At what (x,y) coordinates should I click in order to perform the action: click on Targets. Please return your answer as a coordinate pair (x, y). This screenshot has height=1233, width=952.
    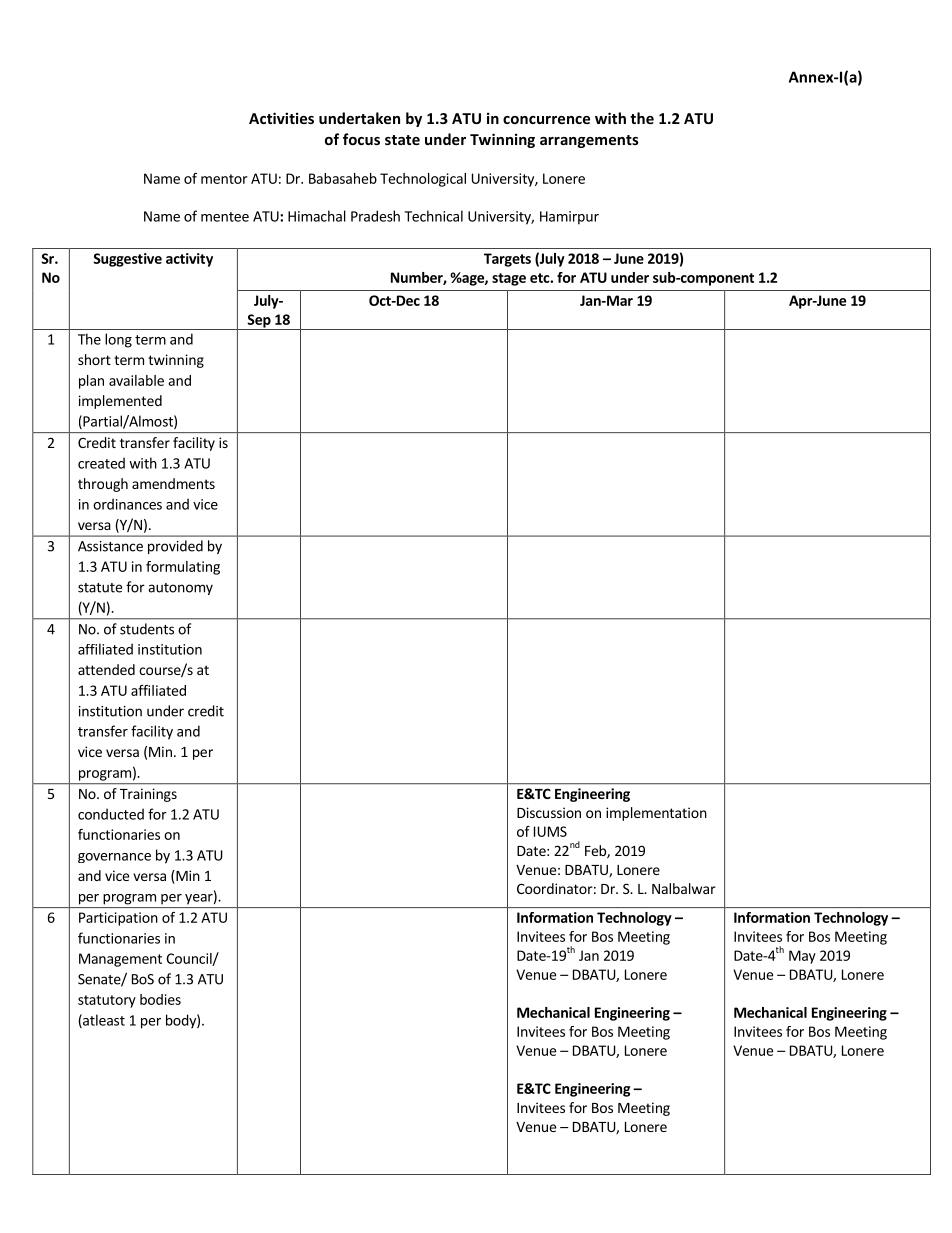
    Looking at the image, I should click on (507, 260).
